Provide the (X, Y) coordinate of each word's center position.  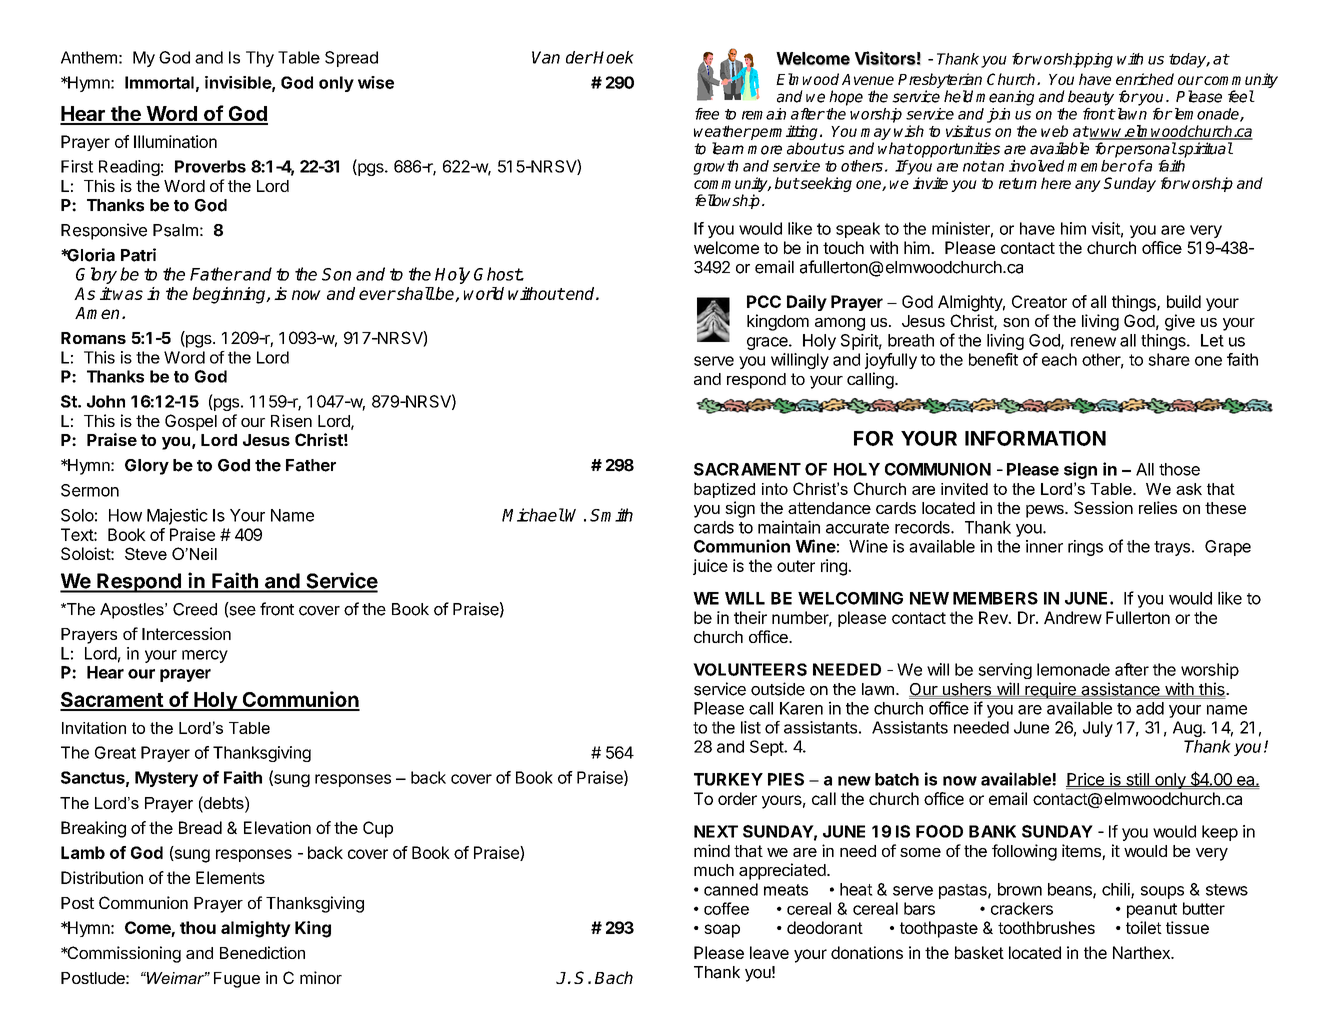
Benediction (262, 952)
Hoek (613, 57)
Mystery (166, 779)
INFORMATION (1035, 438)
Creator (1039, 301)
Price (1086, 780)
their (750, 617)
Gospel (191, 422)
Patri (138, 255)
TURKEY (728, 779)
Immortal (159, 82)
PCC (764, 301)
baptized (724, 490)
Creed (195, 609)
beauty (1091, 98)
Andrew (1073, 617)
